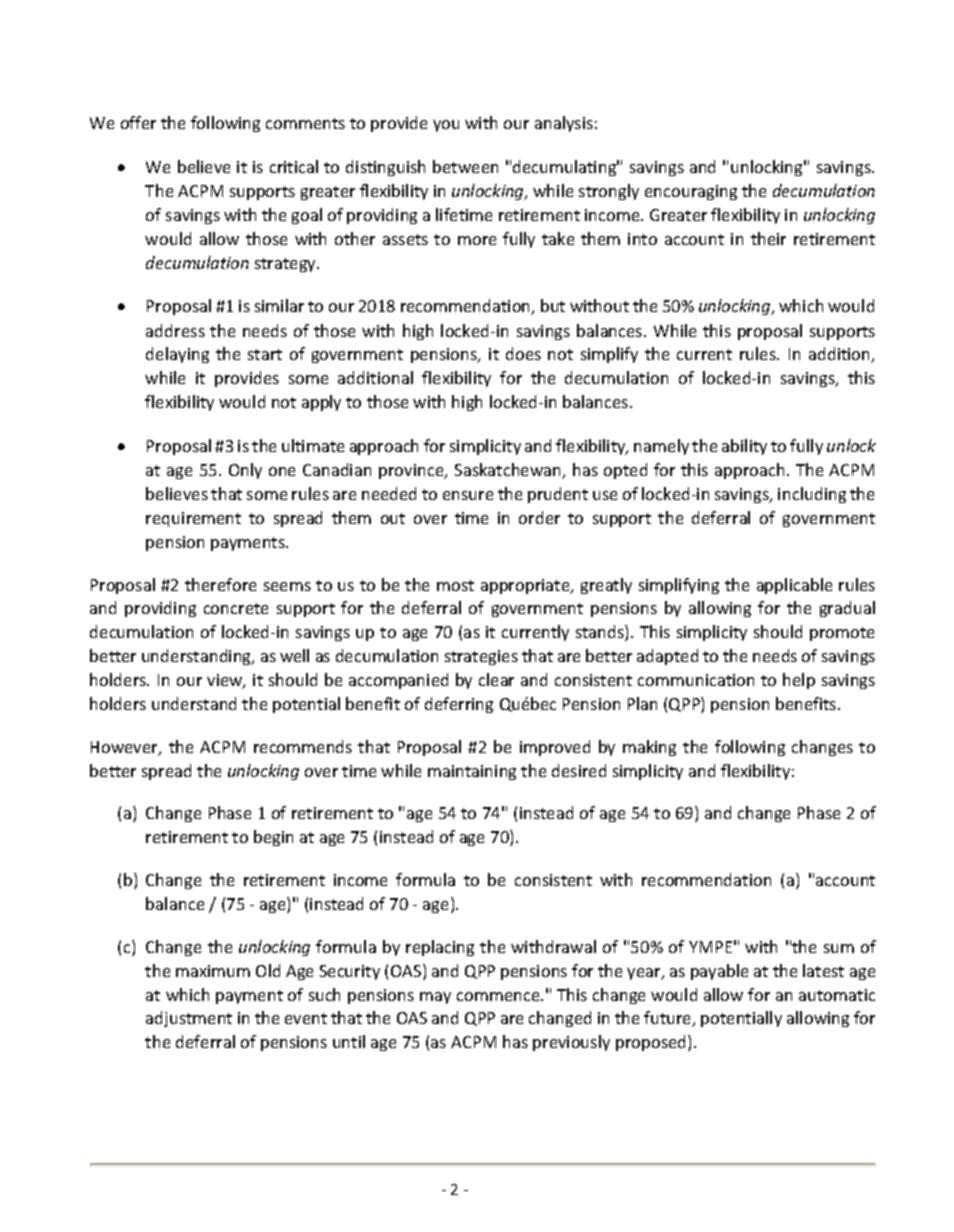 The height and width of the screenshot is (1232, 954). What do you see at coordinates (245, 471) in the screenshot?
I see `Only` at bounding box center [245, 471].
